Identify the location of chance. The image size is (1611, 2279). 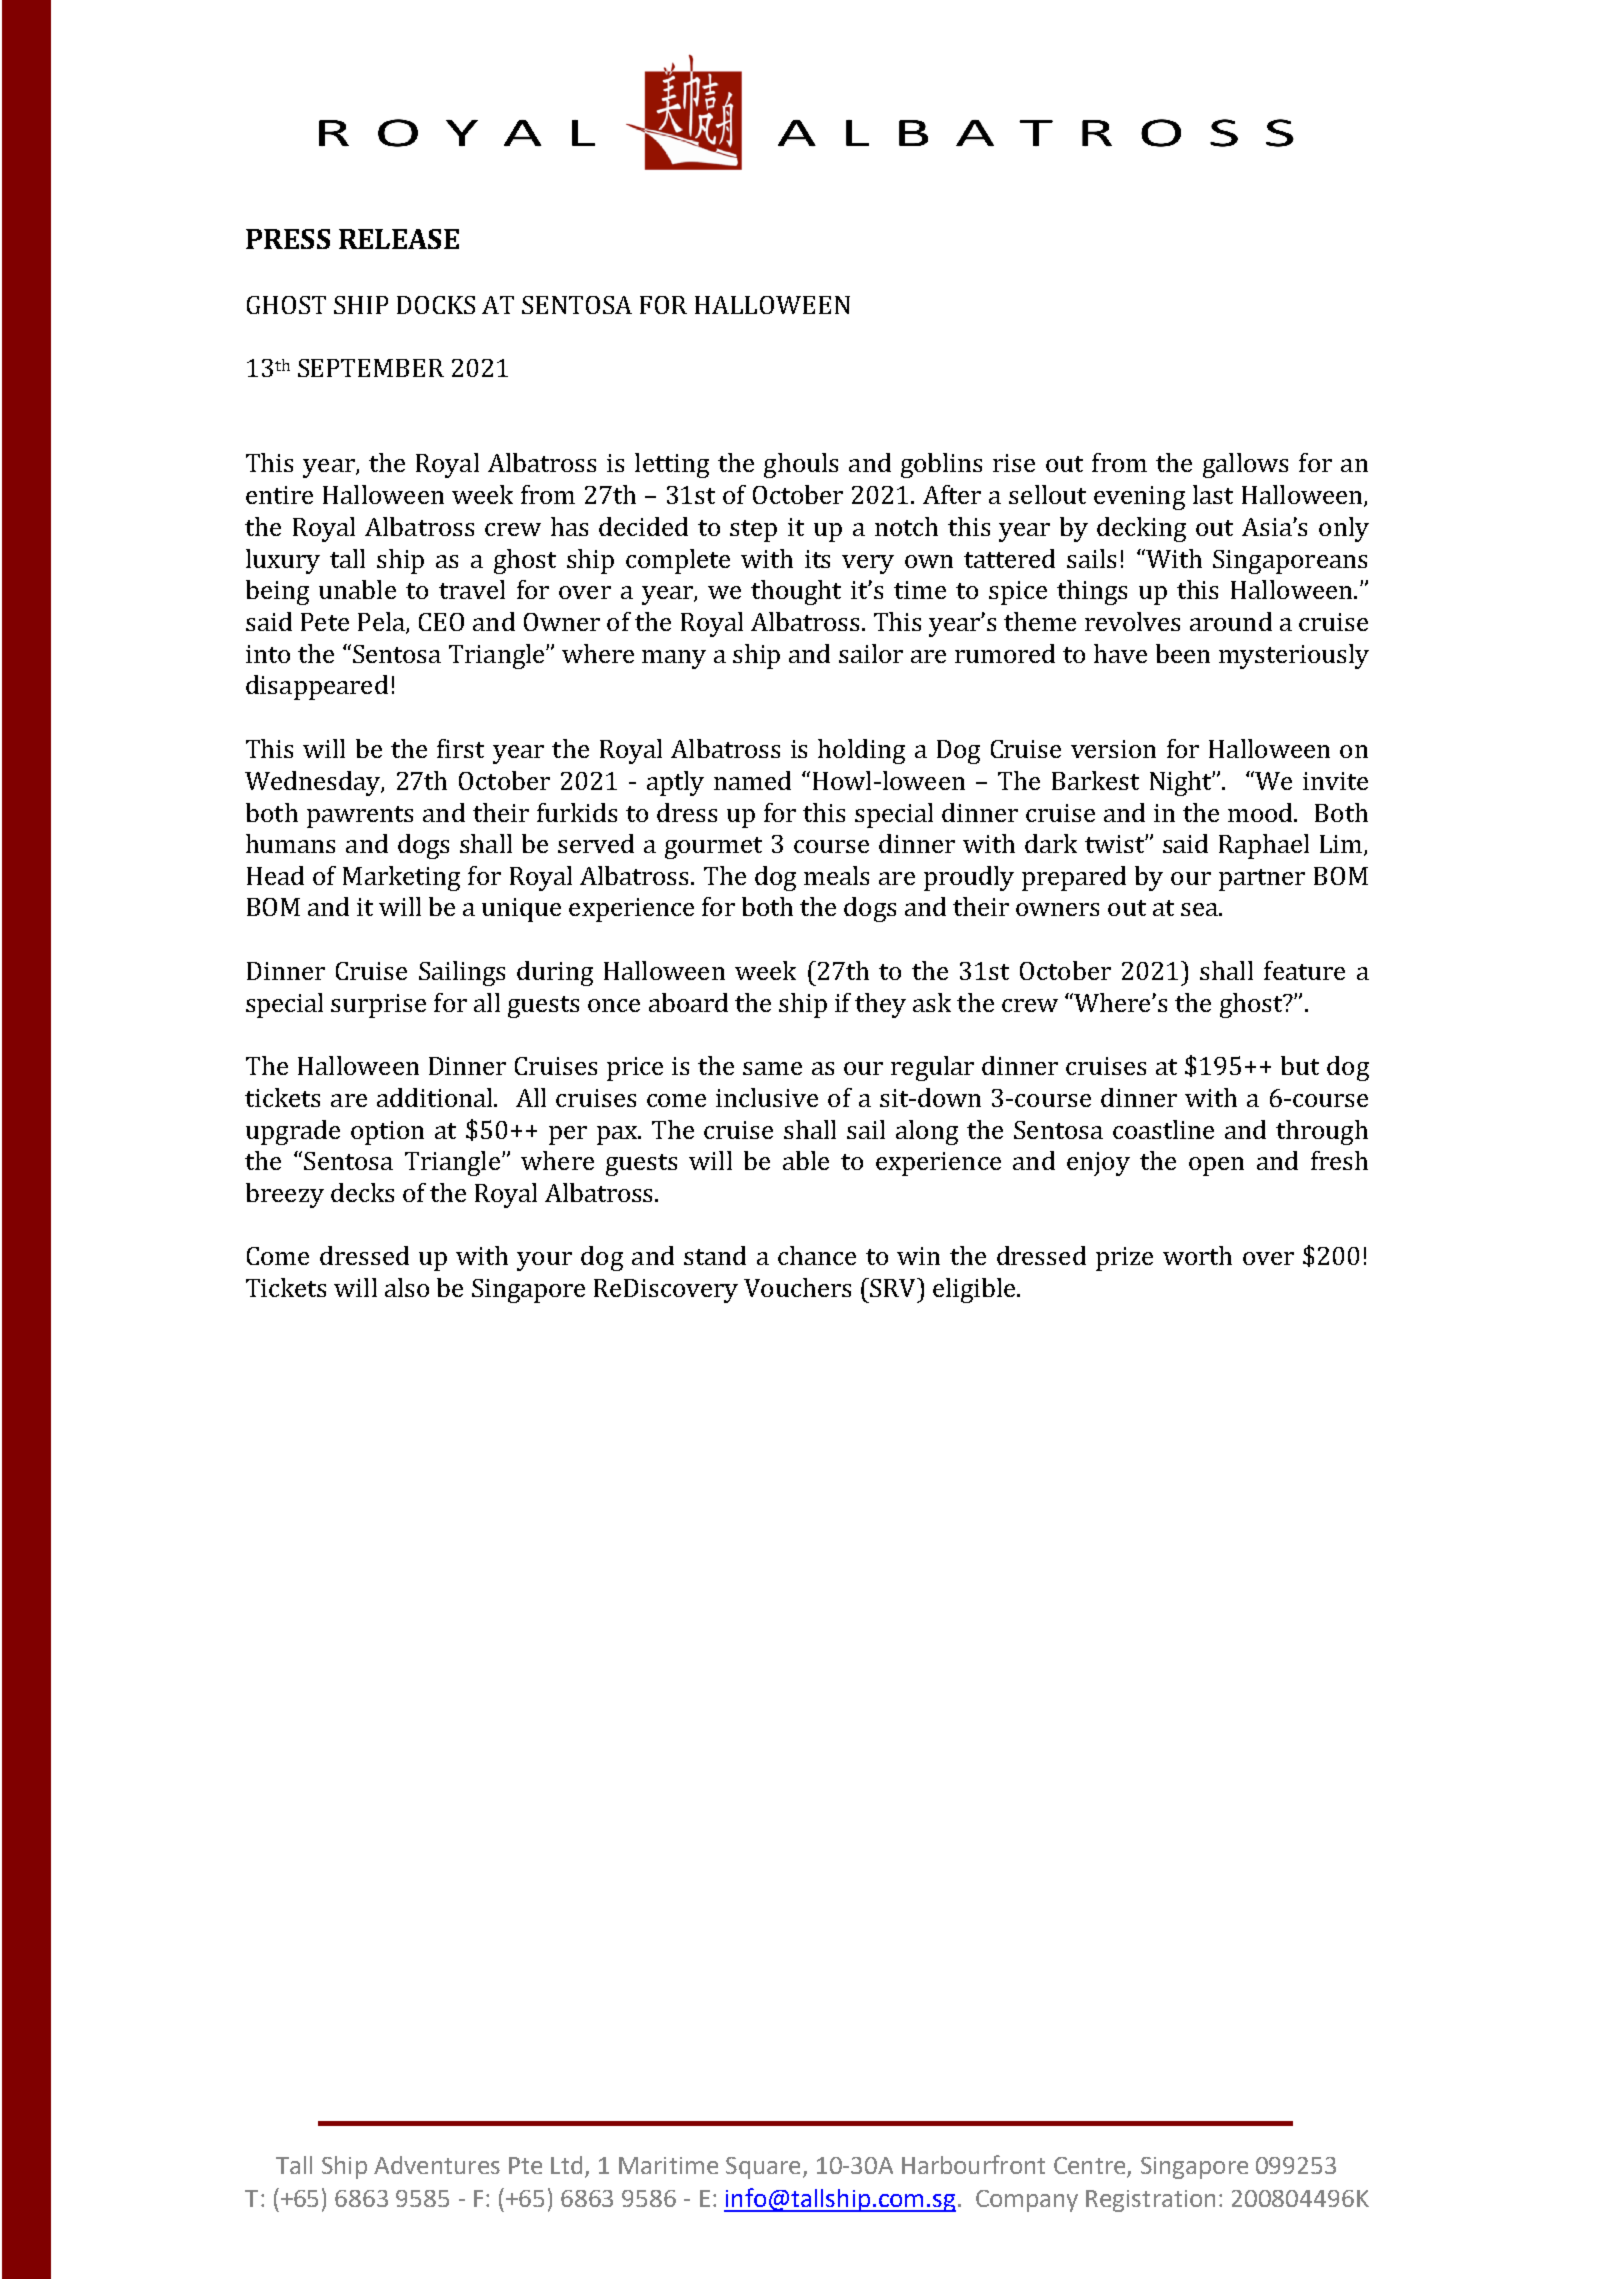
(817, 1255).
